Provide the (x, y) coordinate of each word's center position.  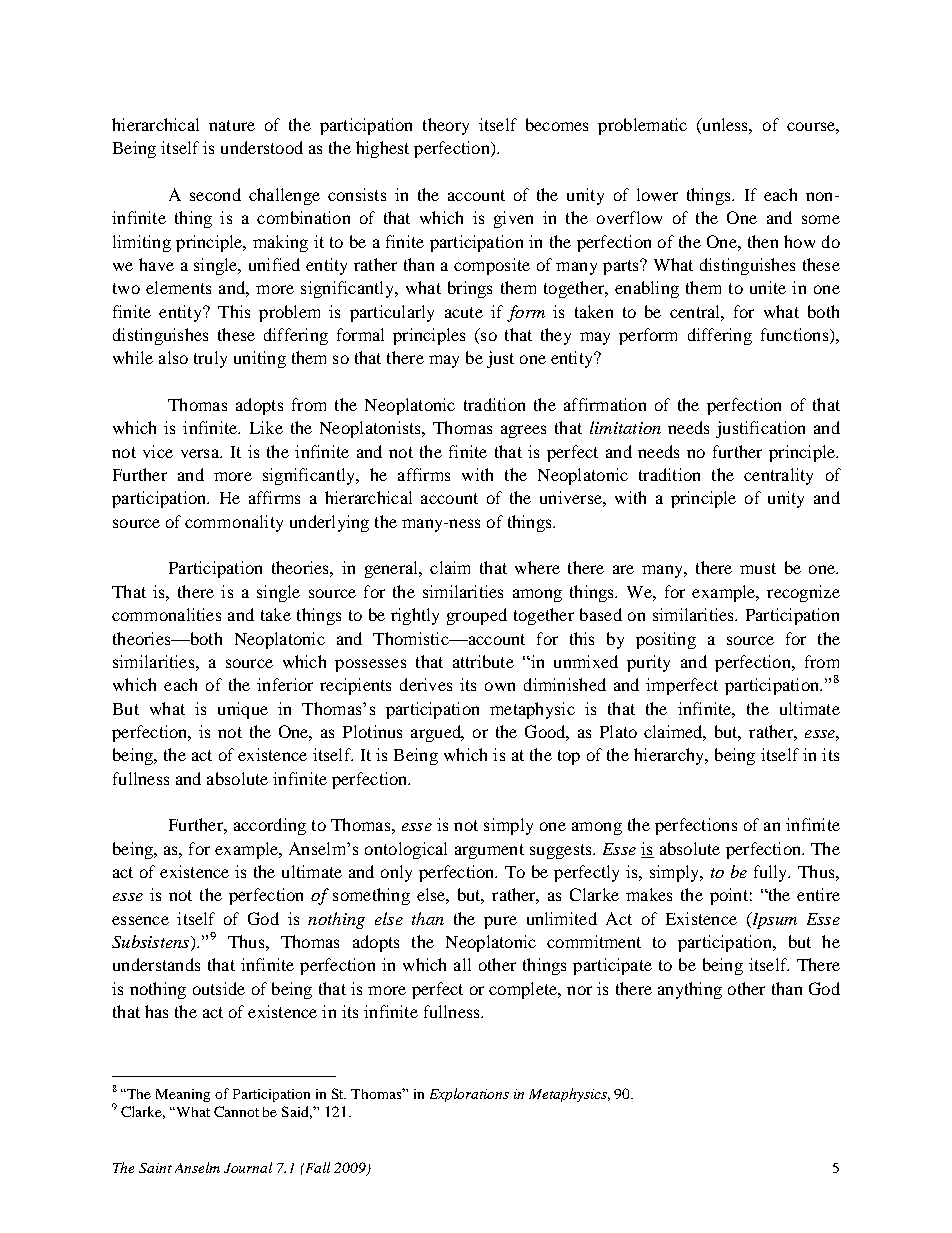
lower (657, 194)
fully (772, 873)
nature (232, 125)
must (758, 568)
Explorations (469, 1095)
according (270, 826)
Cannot (236, 1111)
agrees (523, 431)
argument (489, 851)
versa (201, 453)
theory (446, 126)
